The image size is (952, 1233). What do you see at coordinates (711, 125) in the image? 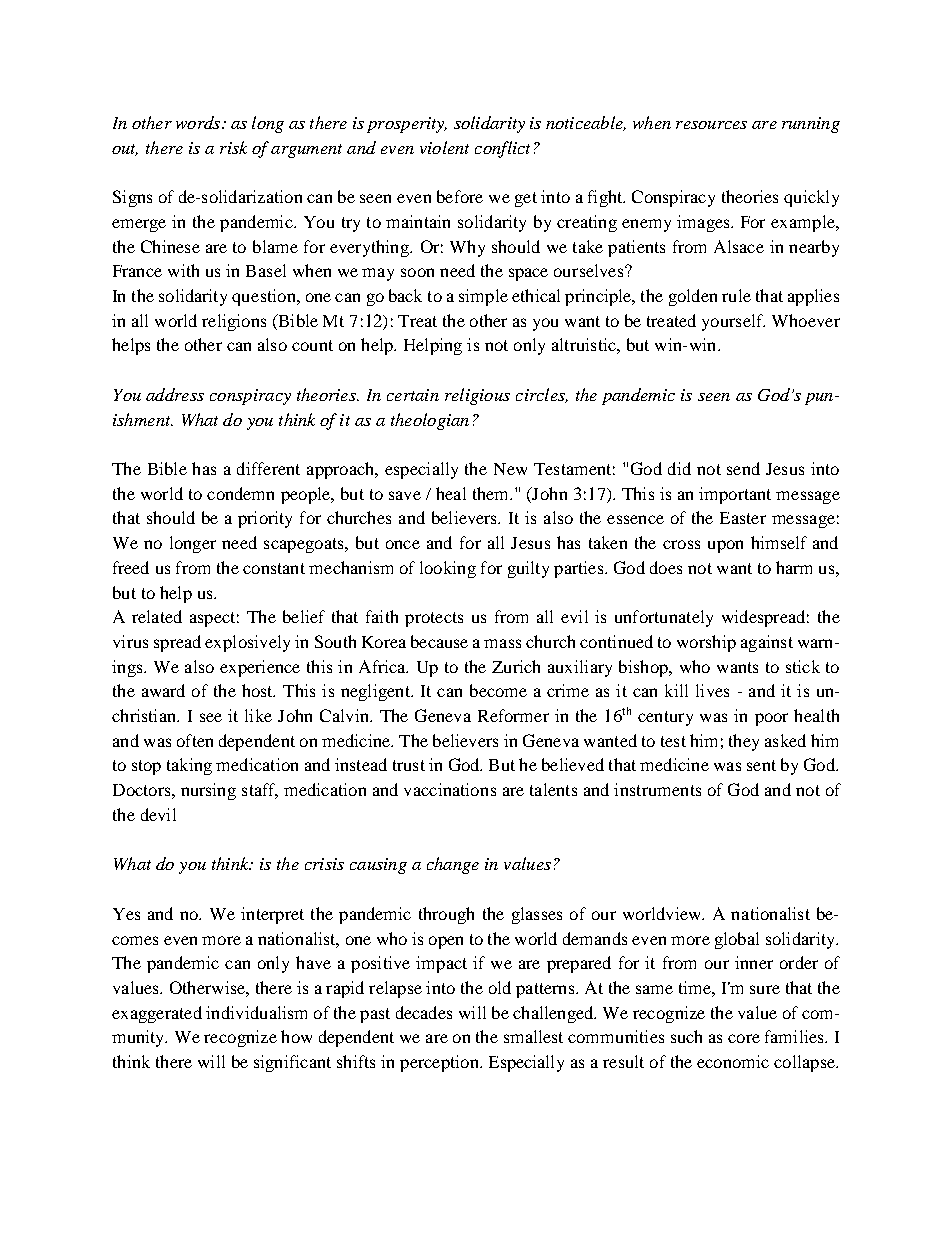
I see `resources` at bounding box center [711, 125].
